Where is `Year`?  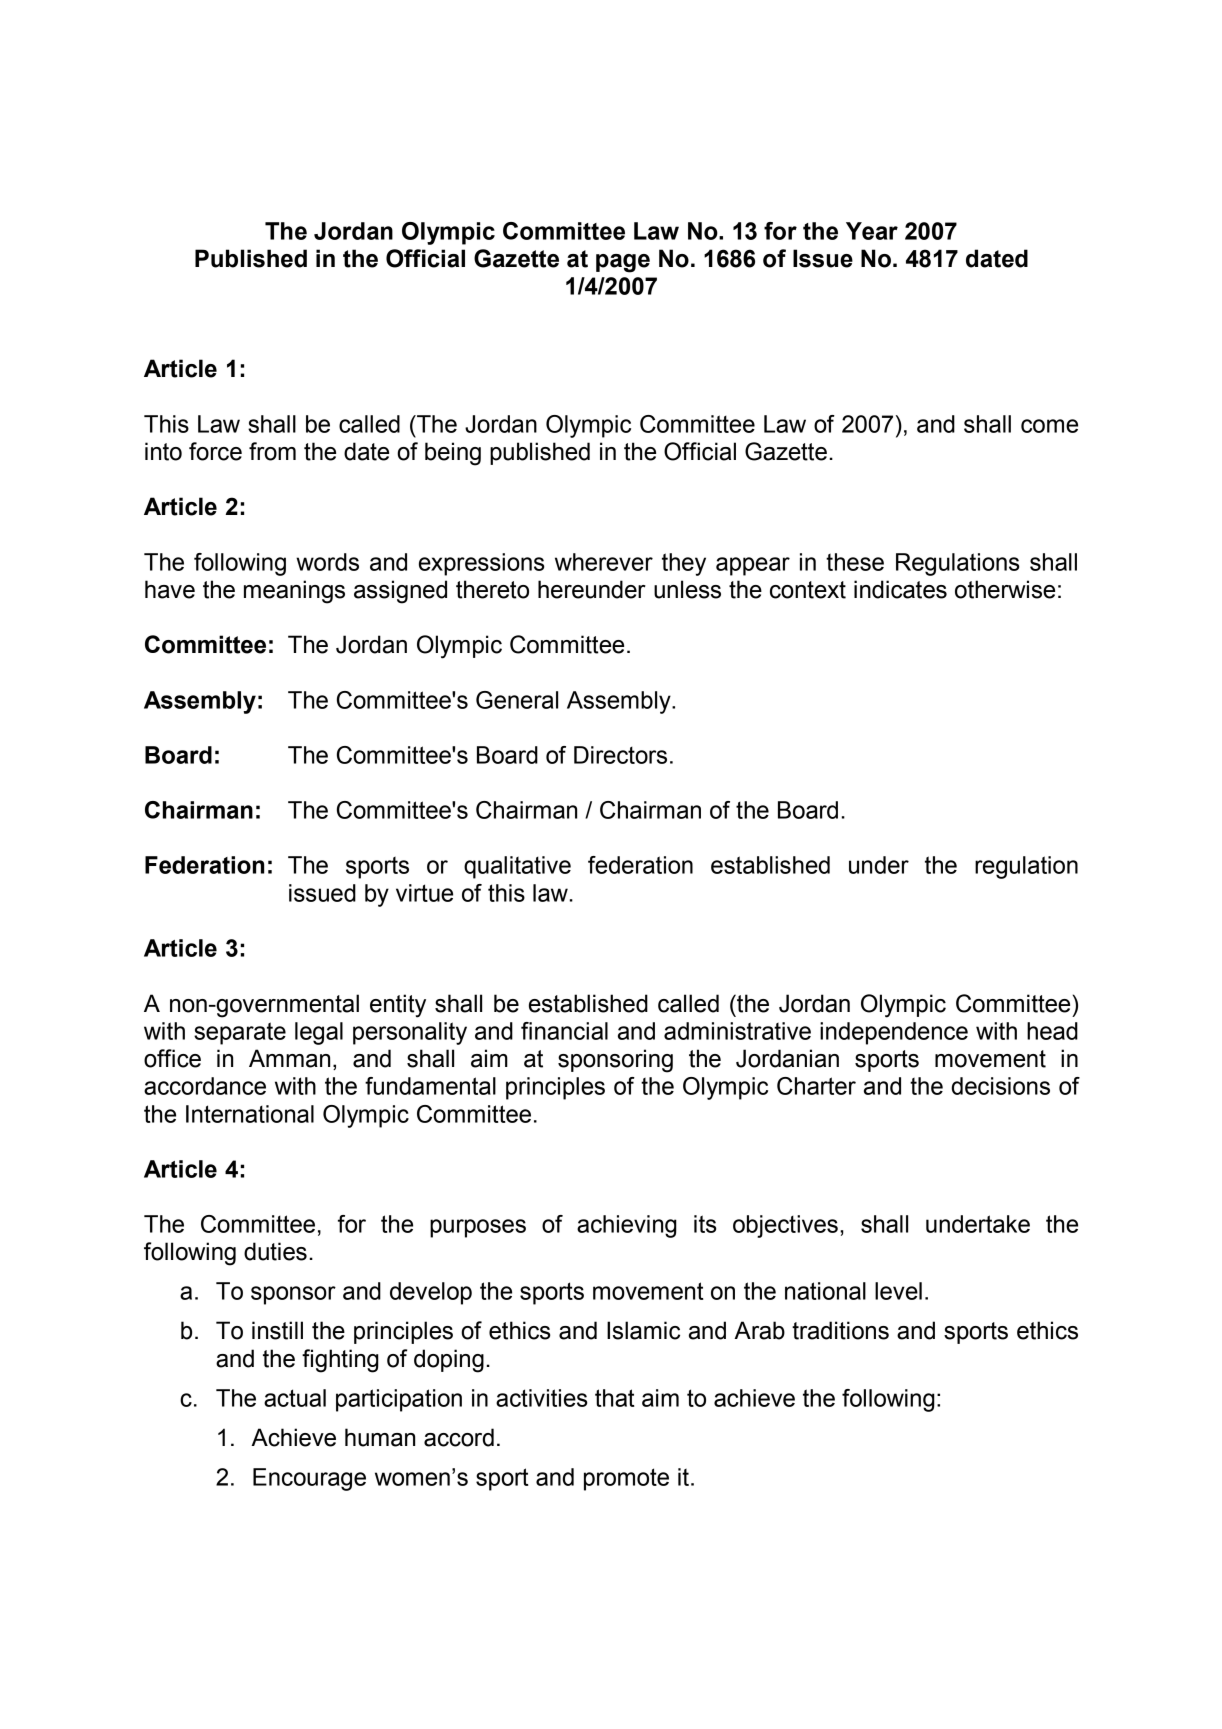
Year is located at coordinates (872, 231).
